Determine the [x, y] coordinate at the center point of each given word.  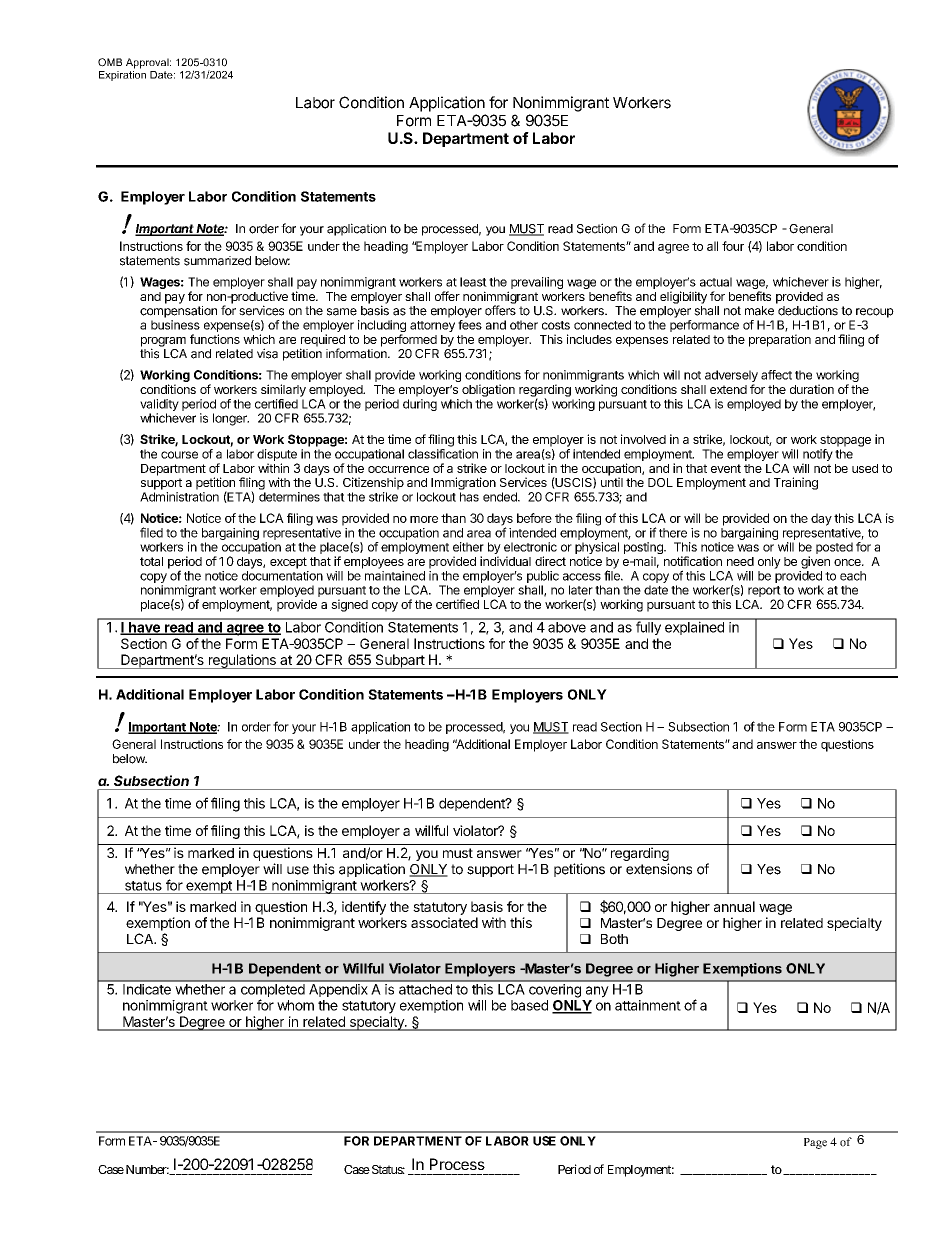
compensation [178, 312]
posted [834, 548]
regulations [242, 661]
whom [295, 1005]
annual [734, 906]
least [473, 282]
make [759, 311]
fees [470, 325]
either [468, 547]
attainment [648, 1005]
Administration [179, 497]
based [529, 1005]
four [733, 246]
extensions [659, 869]
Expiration [122, 74]
